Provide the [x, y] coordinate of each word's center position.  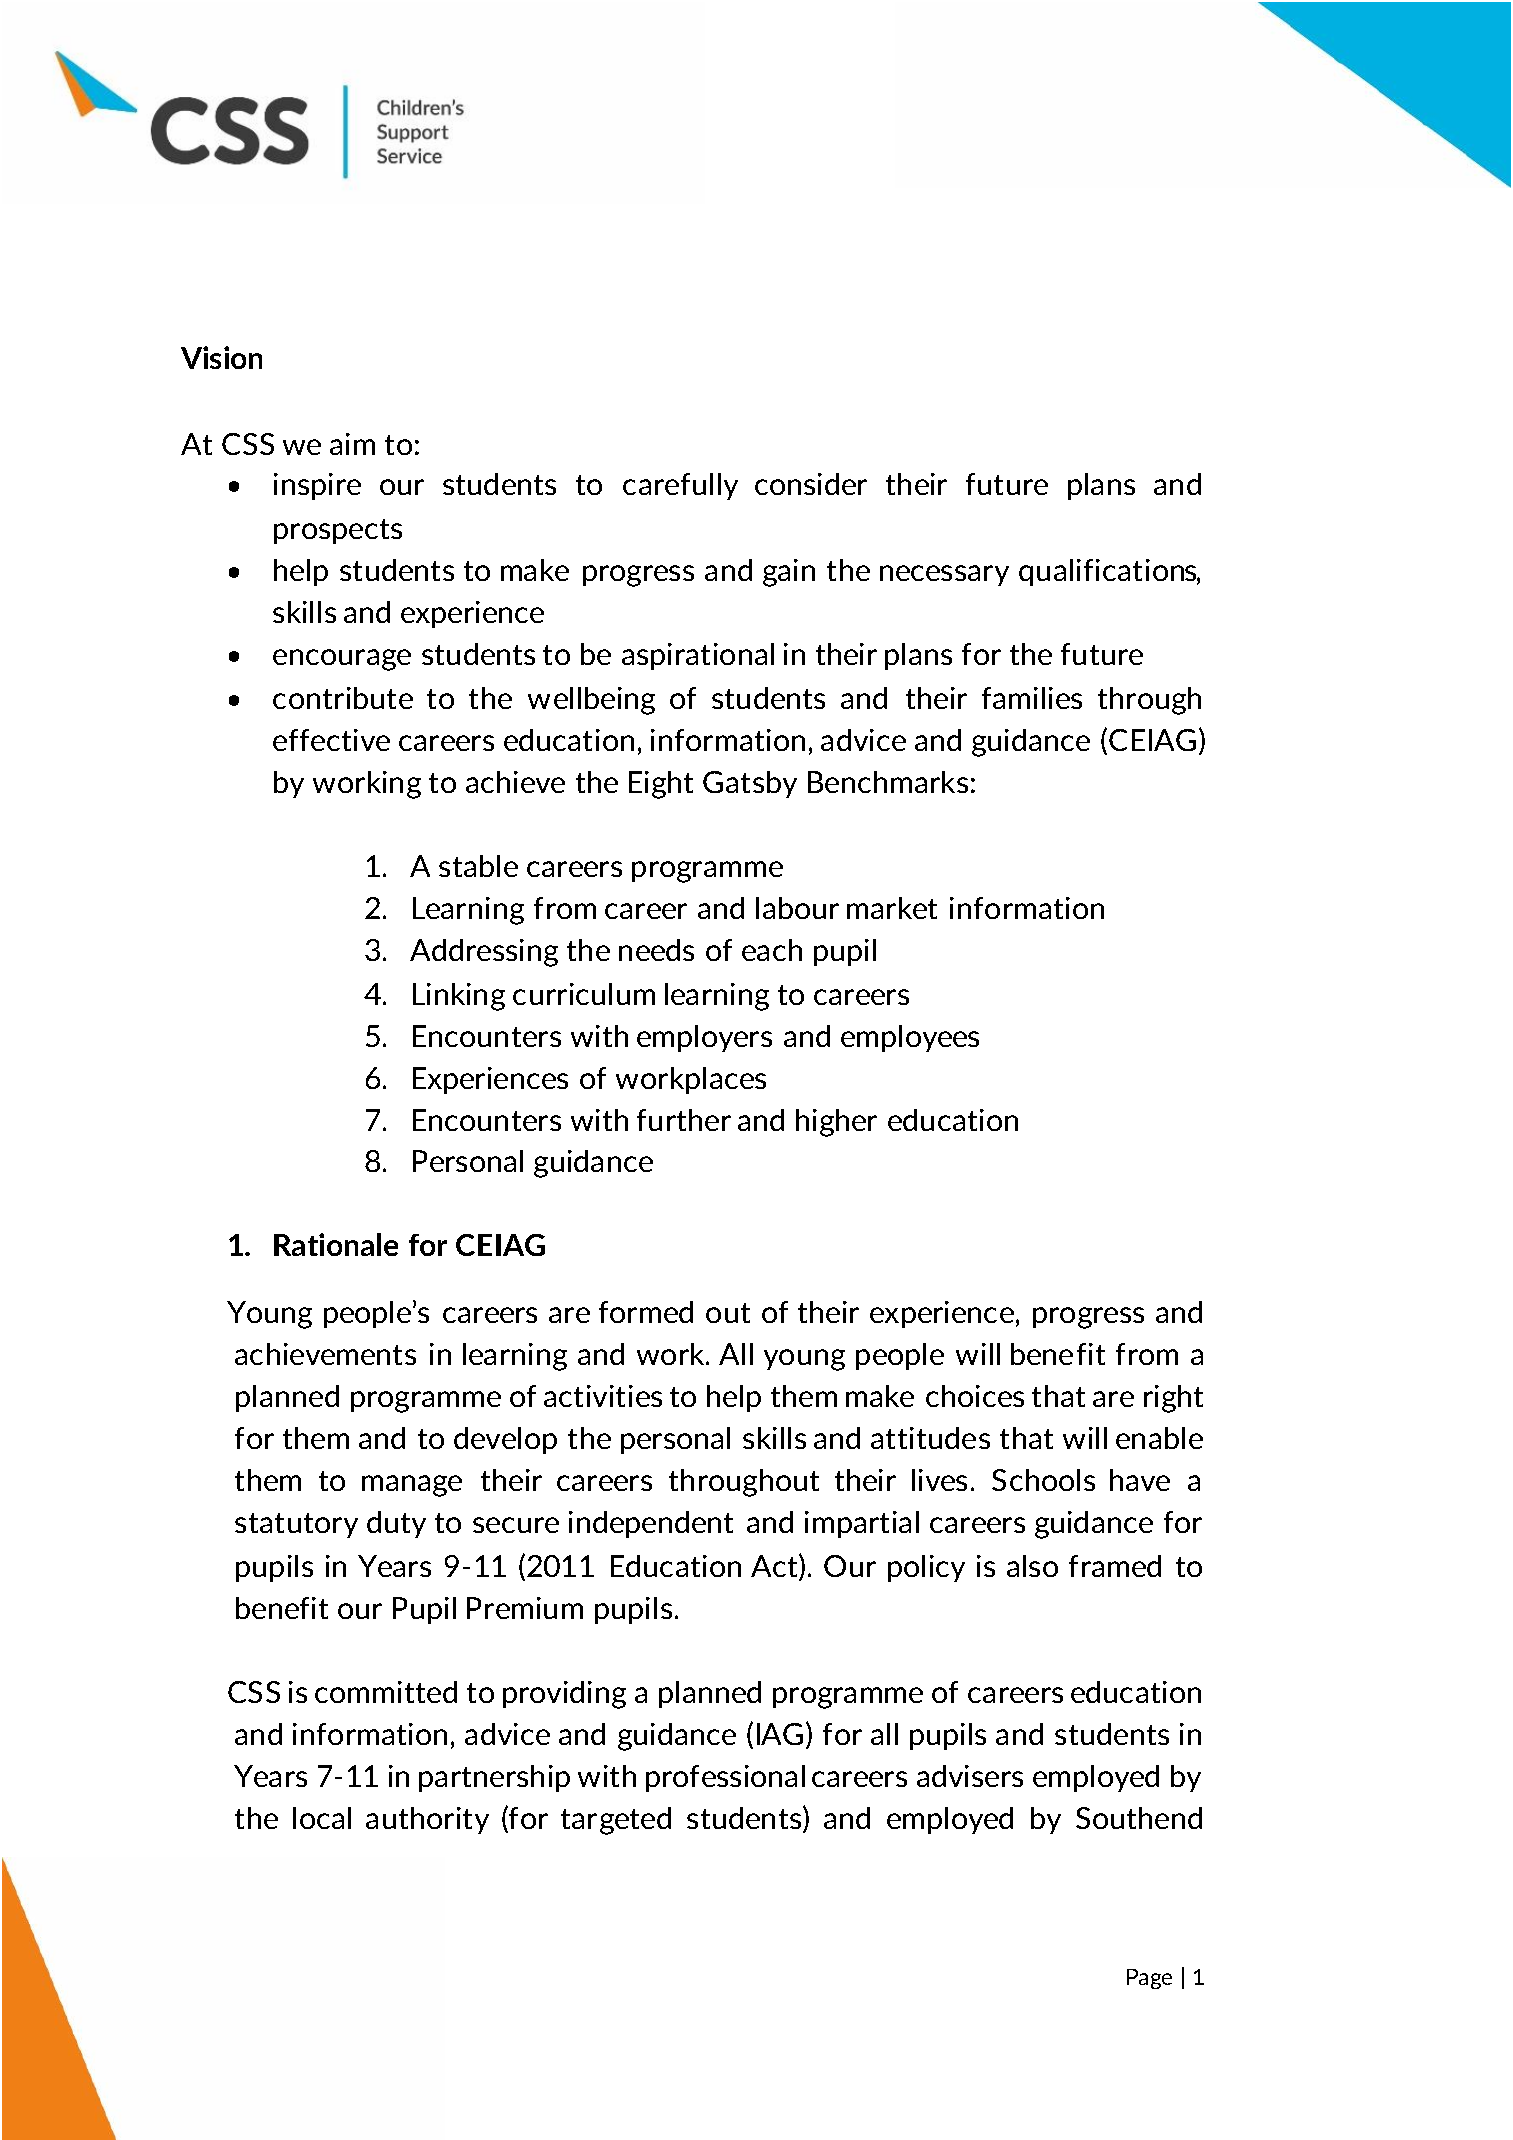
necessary [944, 575]
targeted [616, 1821]
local [322, 1818]
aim [352, 444]
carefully [680, 486]
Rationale [336, 1244]
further [684, 1120]
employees [910, 1038]
